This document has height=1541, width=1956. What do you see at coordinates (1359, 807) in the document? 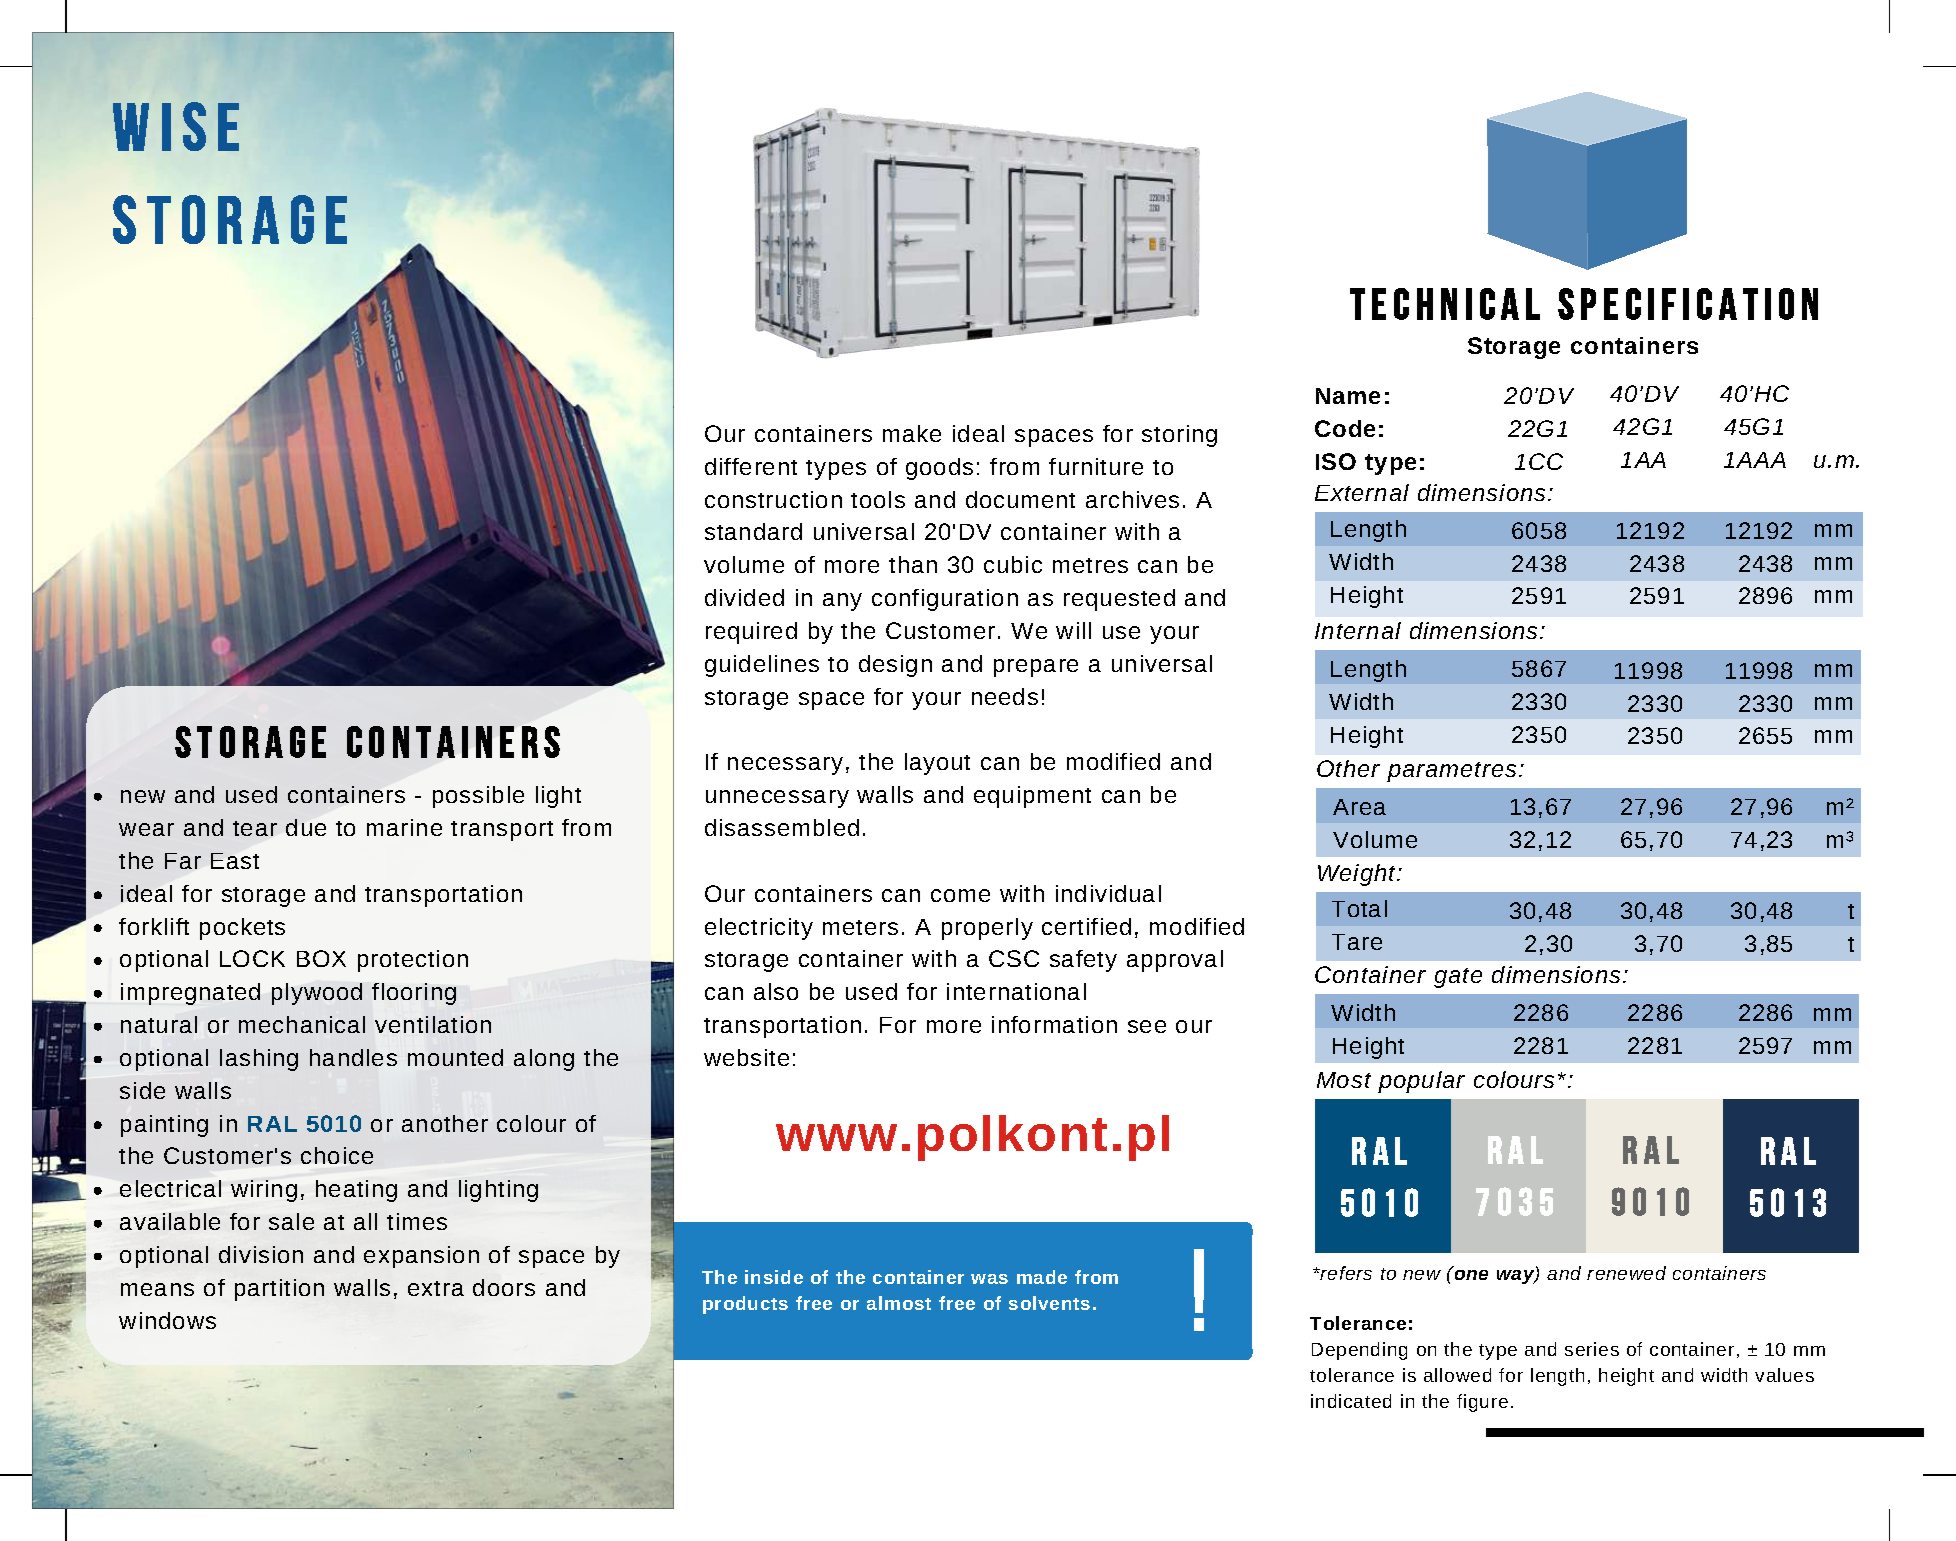
I see `Area` at bounding box center [1359, 807].
